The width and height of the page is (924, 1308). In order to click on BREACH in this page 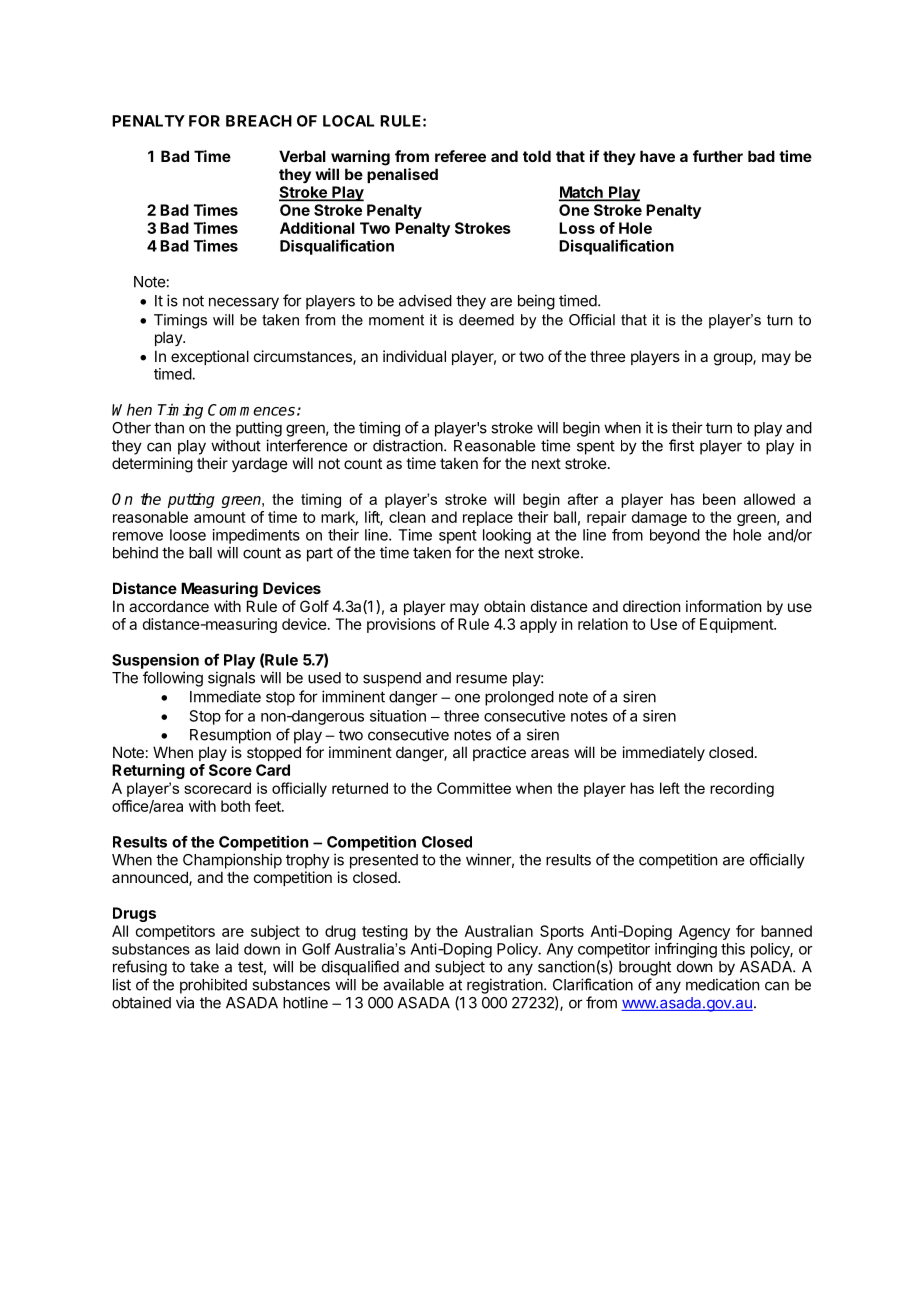, I will do `click(259, 121)`.
